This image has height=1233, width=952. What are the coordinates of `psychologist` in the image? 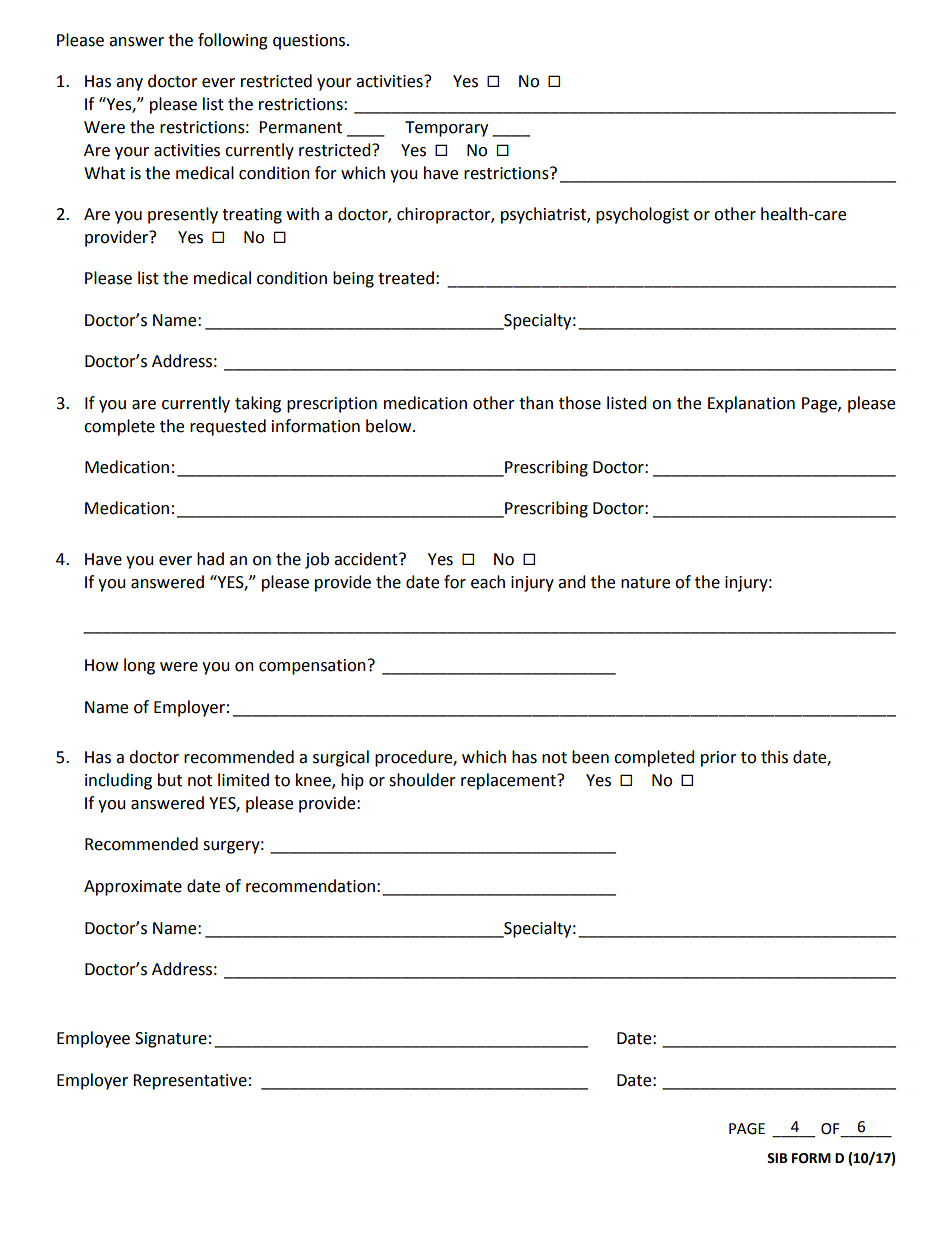 It's located at (642, 215).
